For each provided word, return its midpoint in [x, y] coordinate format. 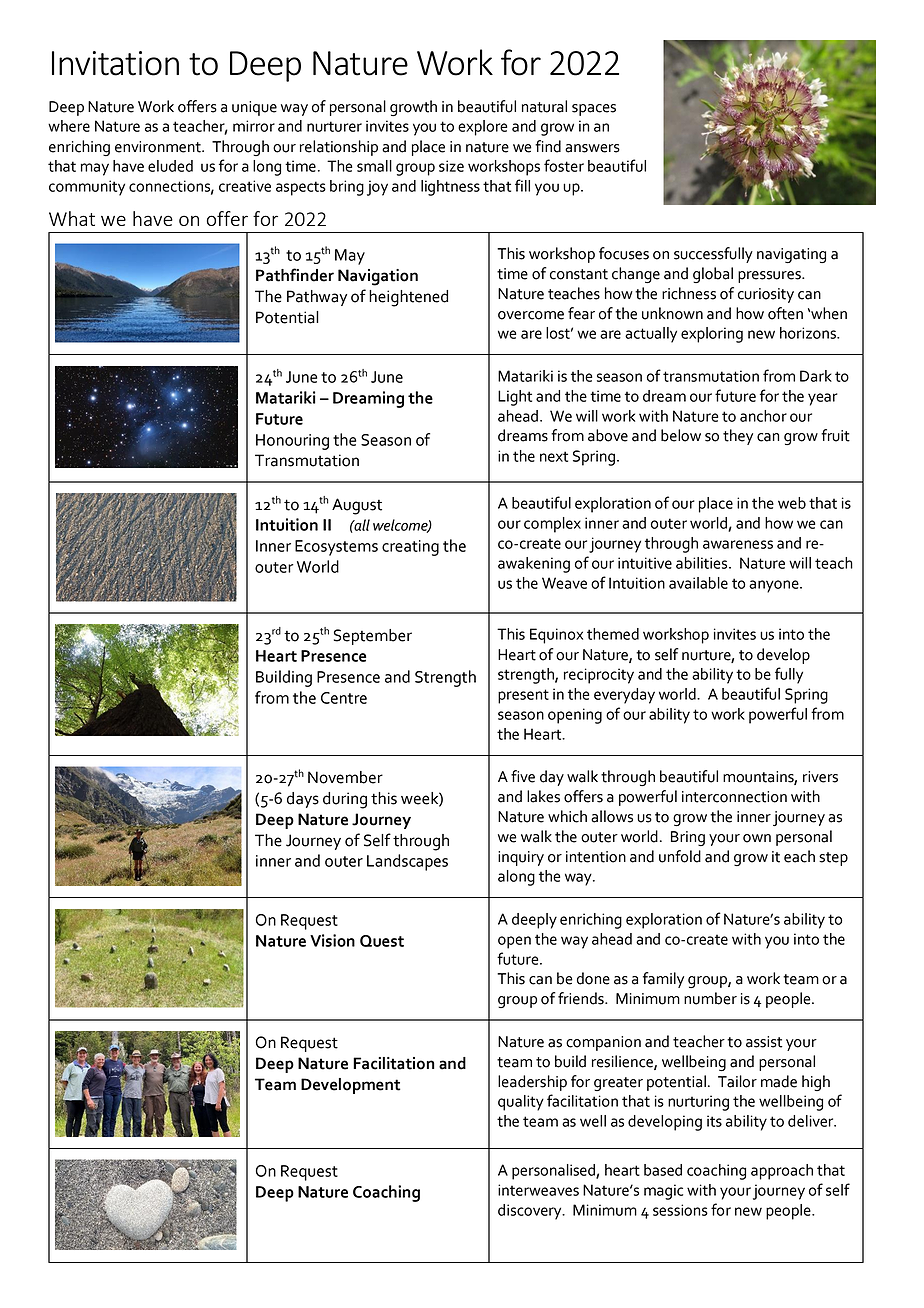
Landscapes [407, 862]
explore [482, 128]
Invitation [115, 63]
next [554, 456]
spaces [594, 110]
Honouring [292, 442]
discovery [531, 1212]
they [738, 437]
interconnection [734, 797]
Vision [332, 940]
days [303, 800]
